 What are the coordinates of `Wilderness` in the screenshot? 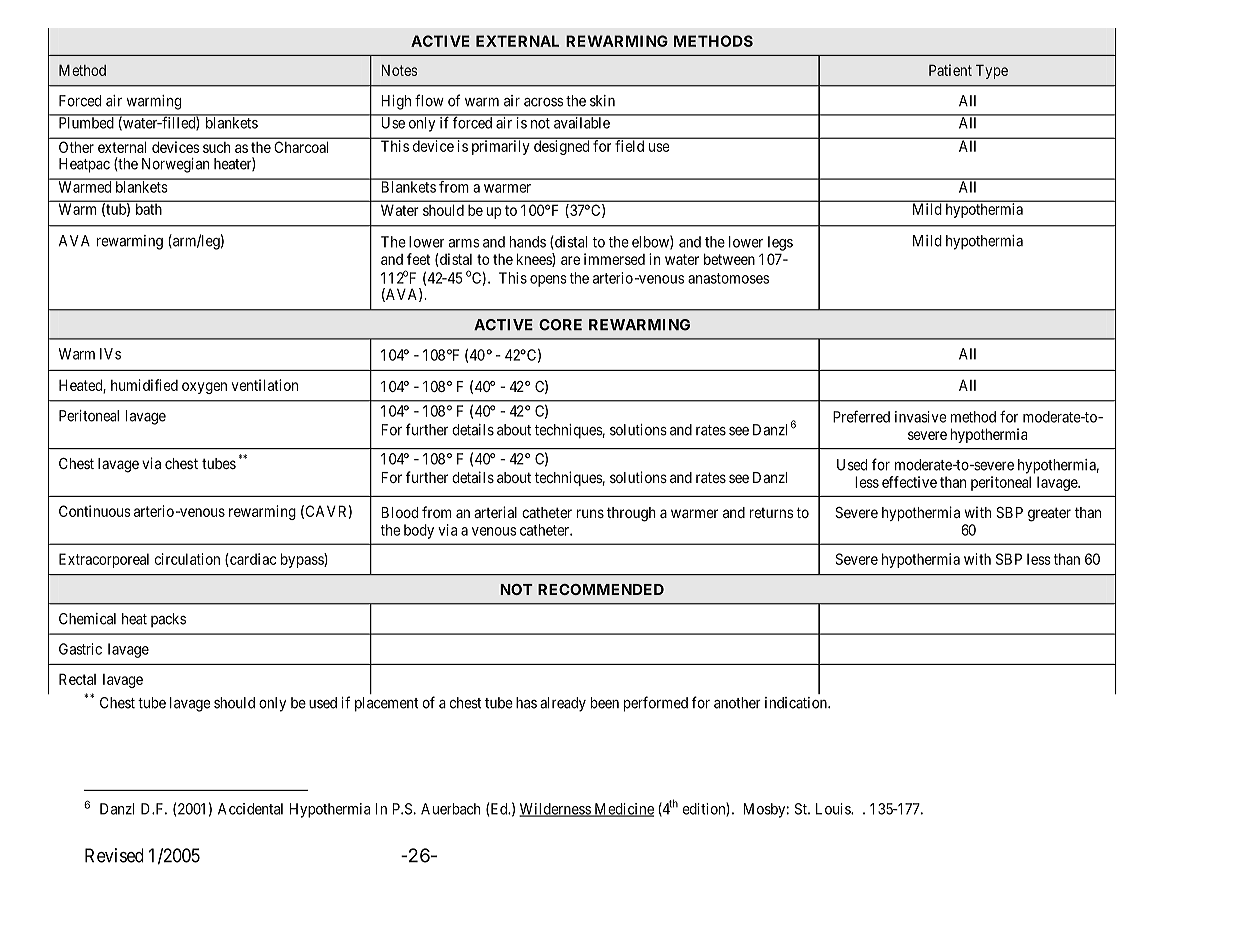 It's located at (555, 810).
